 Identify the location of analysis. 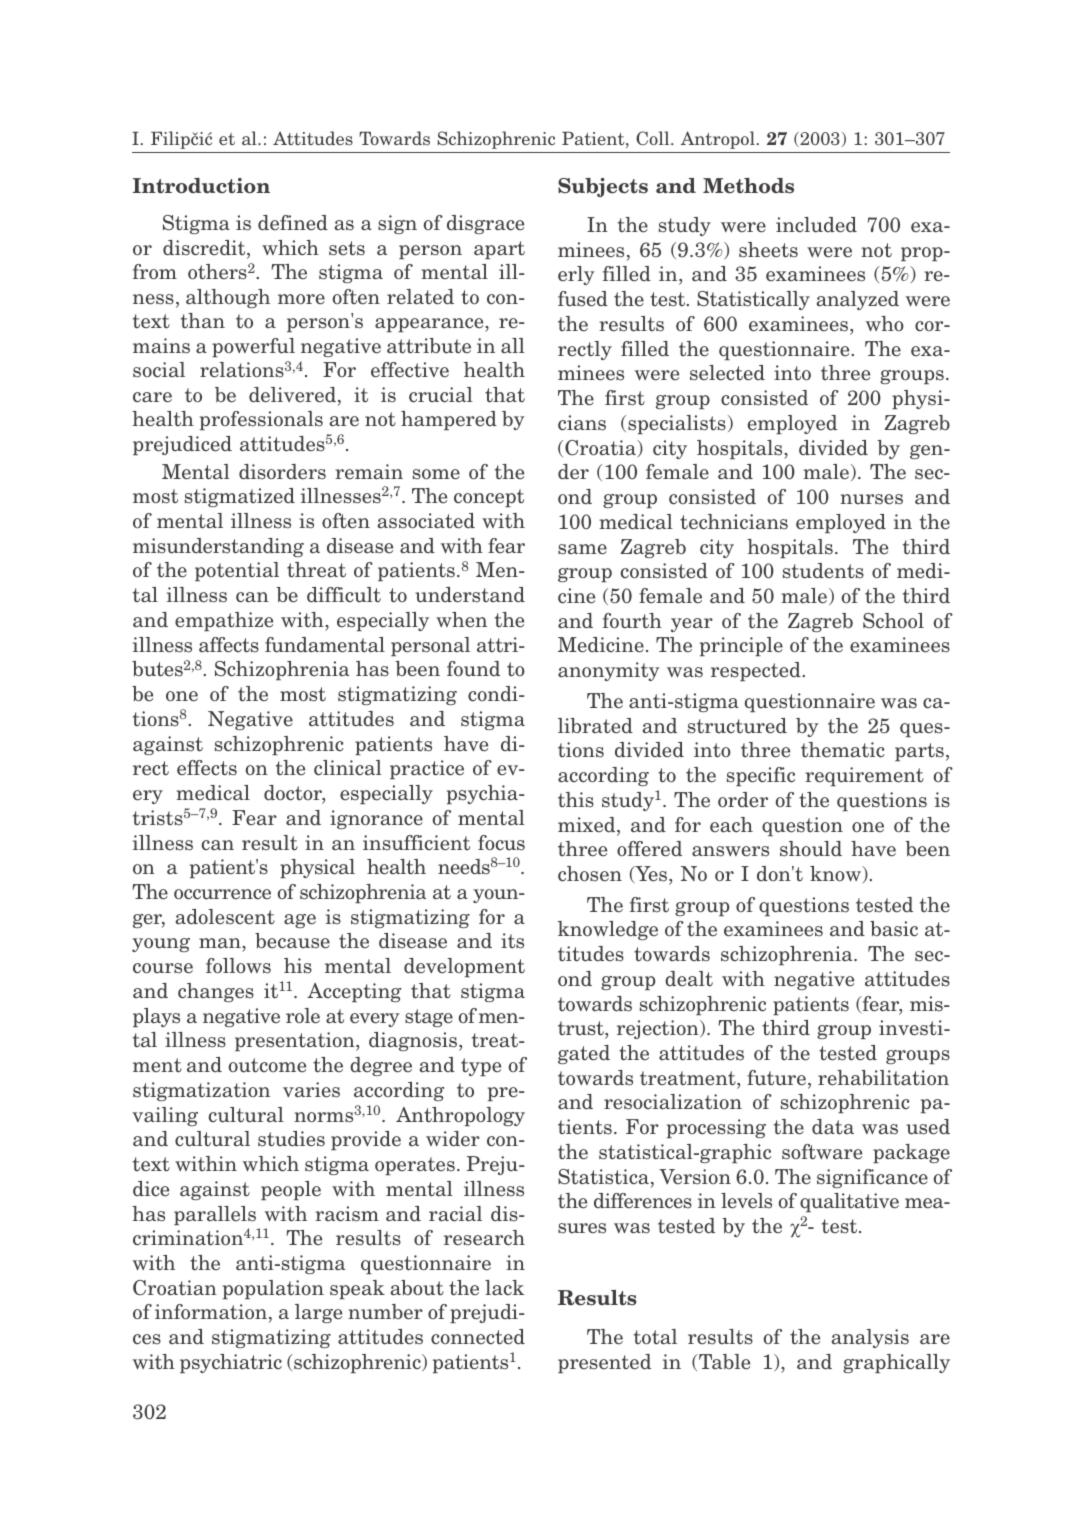
(870, 1338).
